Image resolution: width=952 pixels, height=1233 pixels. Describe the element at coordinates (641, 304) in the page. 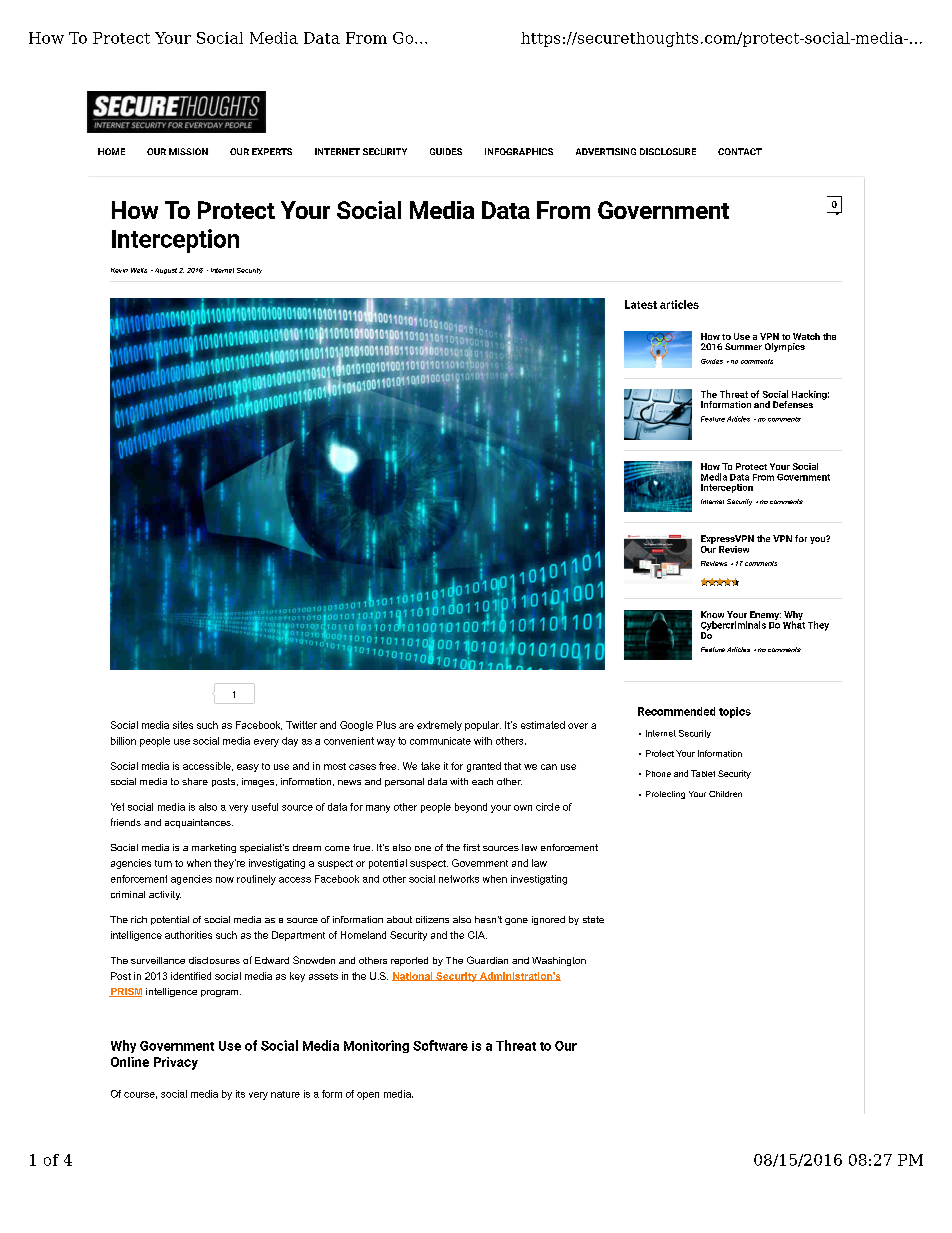

I see `Latest` at that location.
